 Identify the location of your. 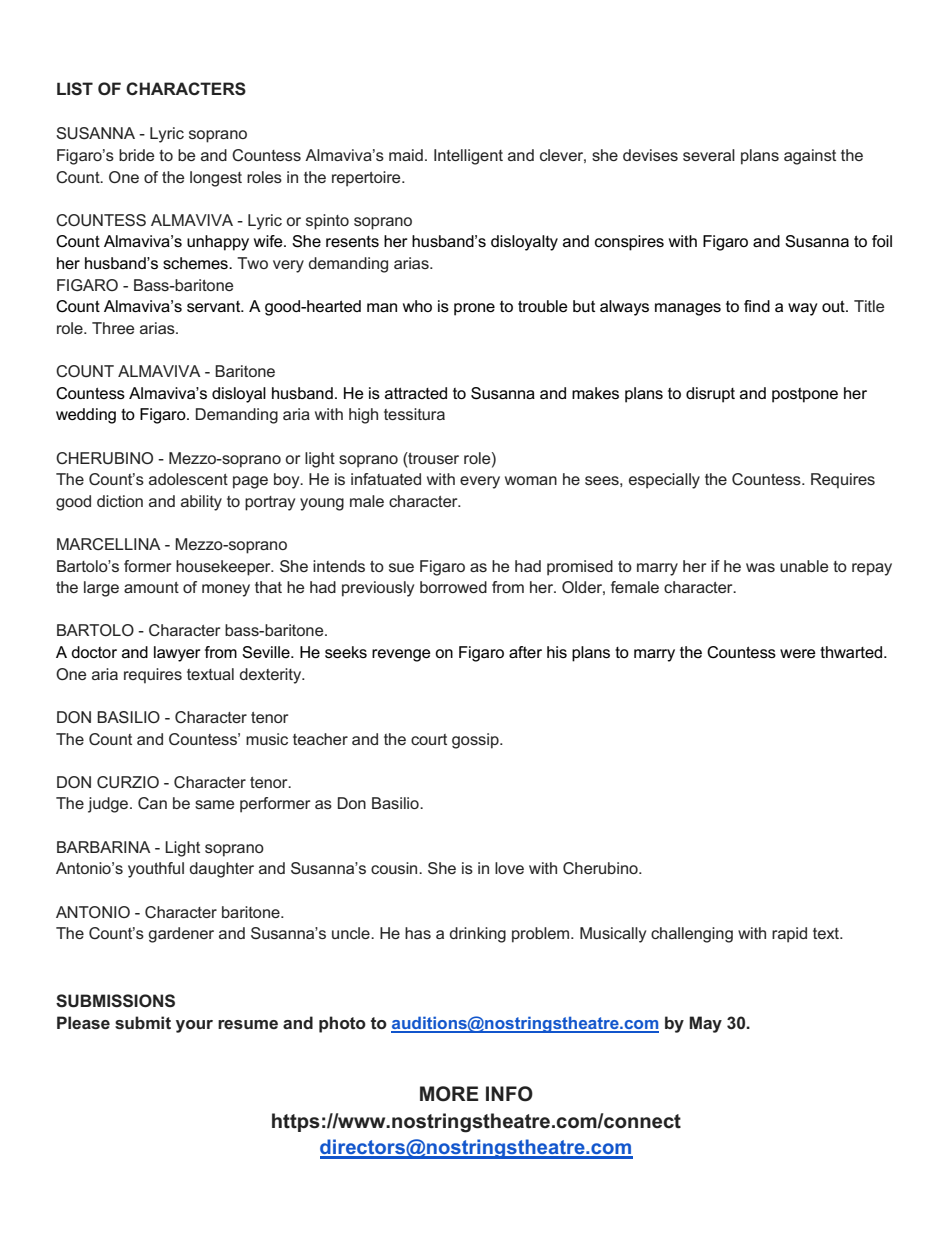
(194, 1026).
